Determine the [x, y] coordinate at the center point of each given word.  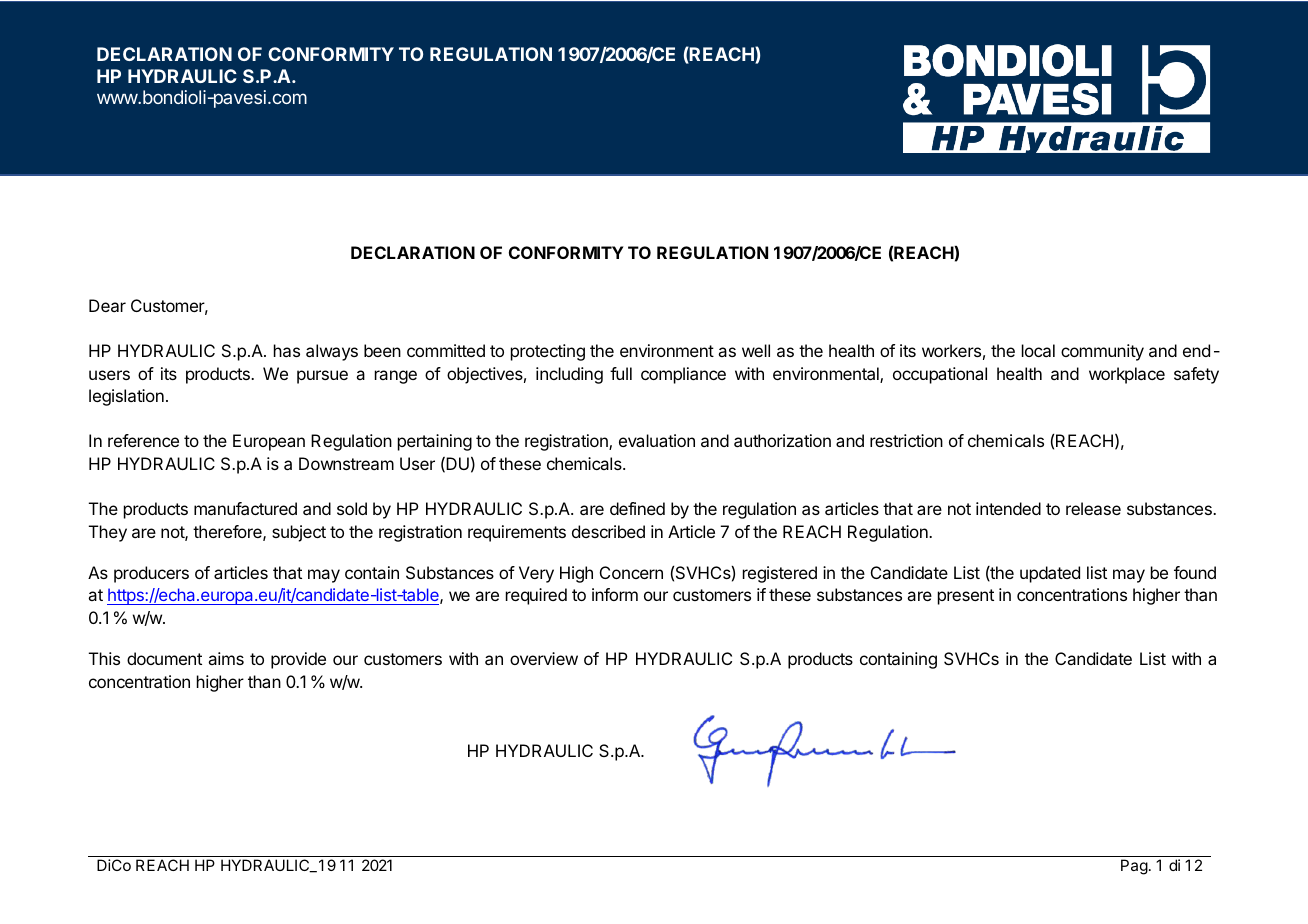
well [756, 350]
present [966, 597]
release [1093, 508]
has [287, 350]
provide [298, 660]
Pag [1134, 867]
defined [637, 508]
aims [226, 658]
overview [544, 658]
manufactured [245, 508]
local [1038, 350]
